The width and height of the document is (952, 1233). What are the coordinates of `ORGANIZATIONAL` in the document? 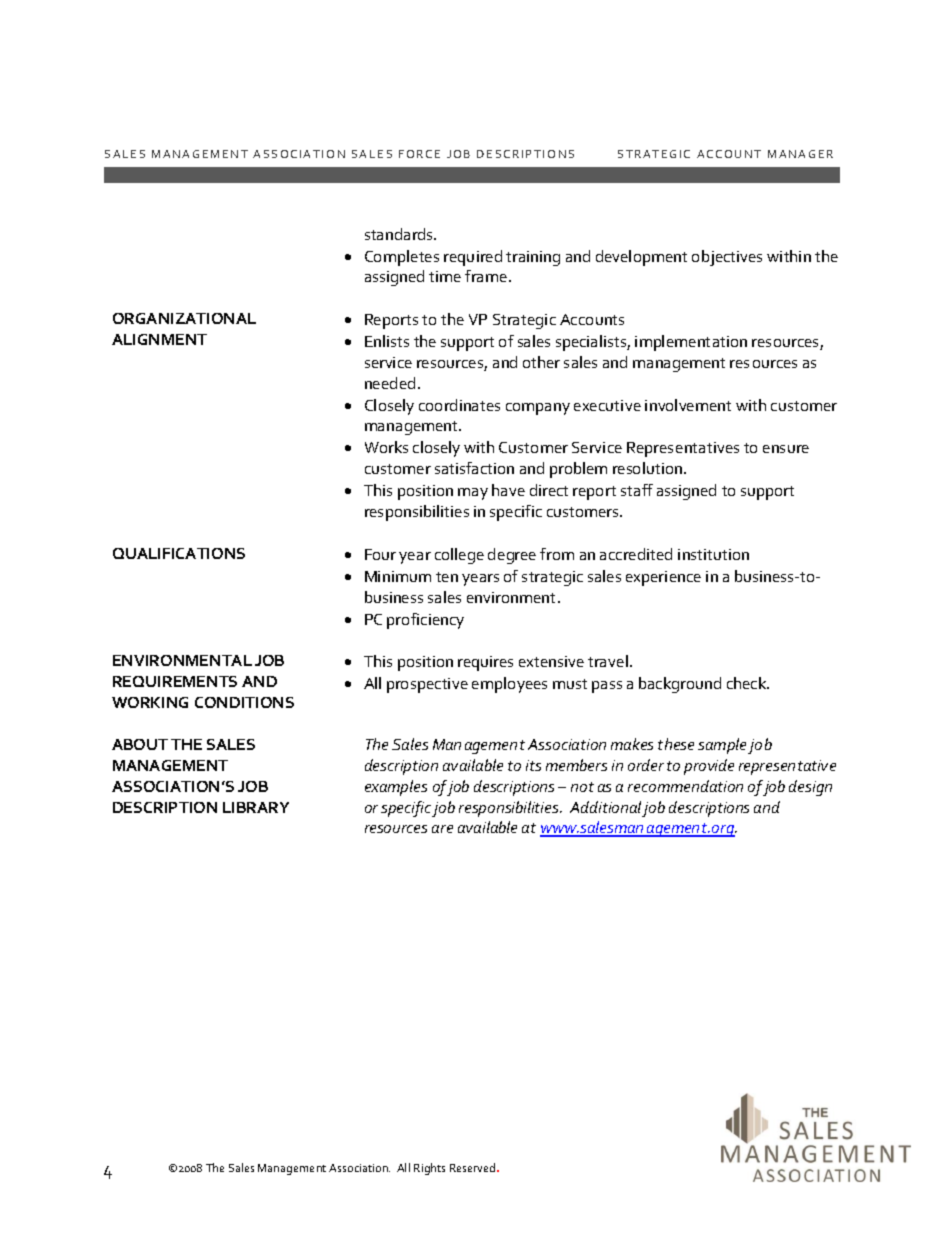 It's located at (184, 318).
